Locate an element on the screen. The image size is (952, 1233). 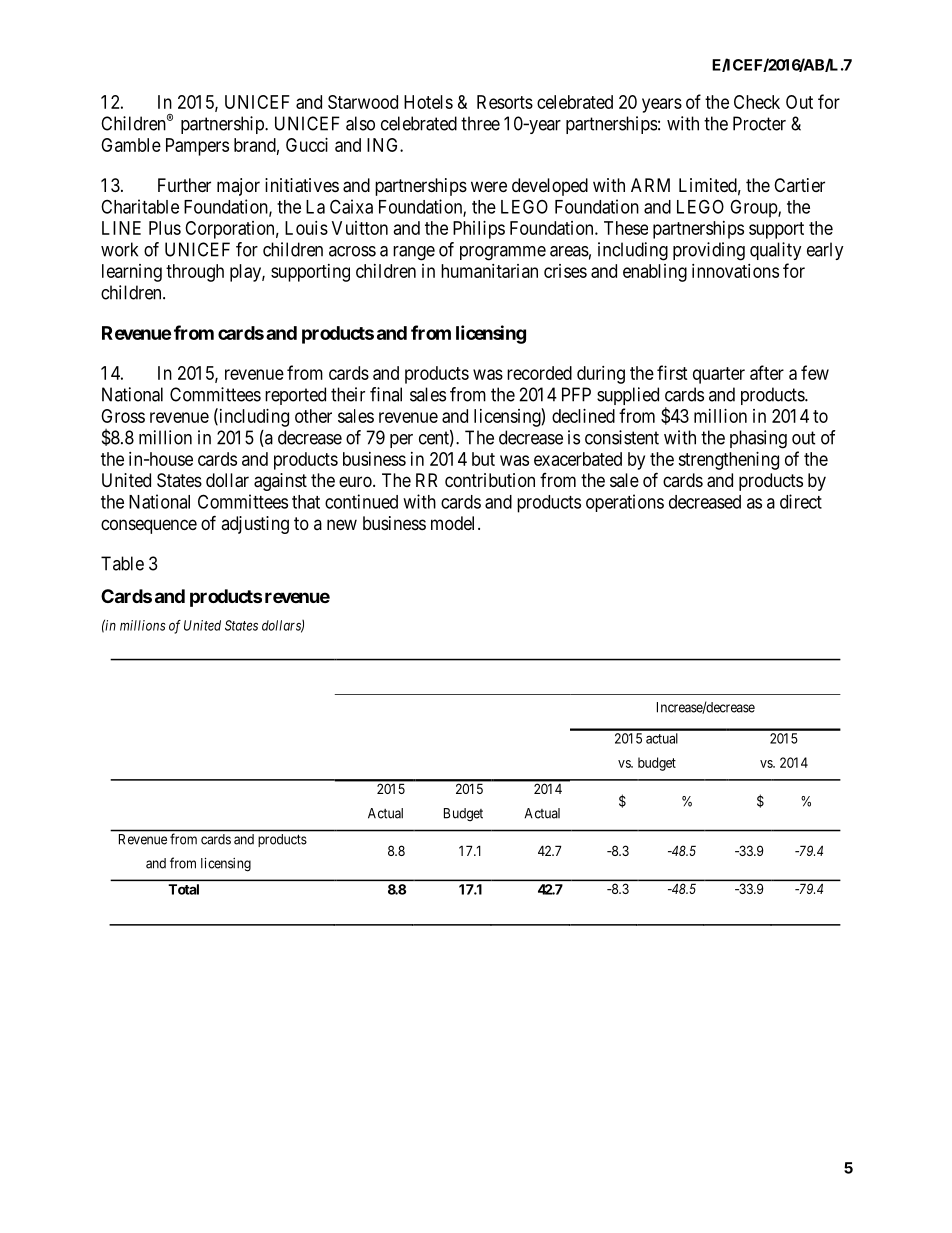
operations is located at coordinates (625, 503).
